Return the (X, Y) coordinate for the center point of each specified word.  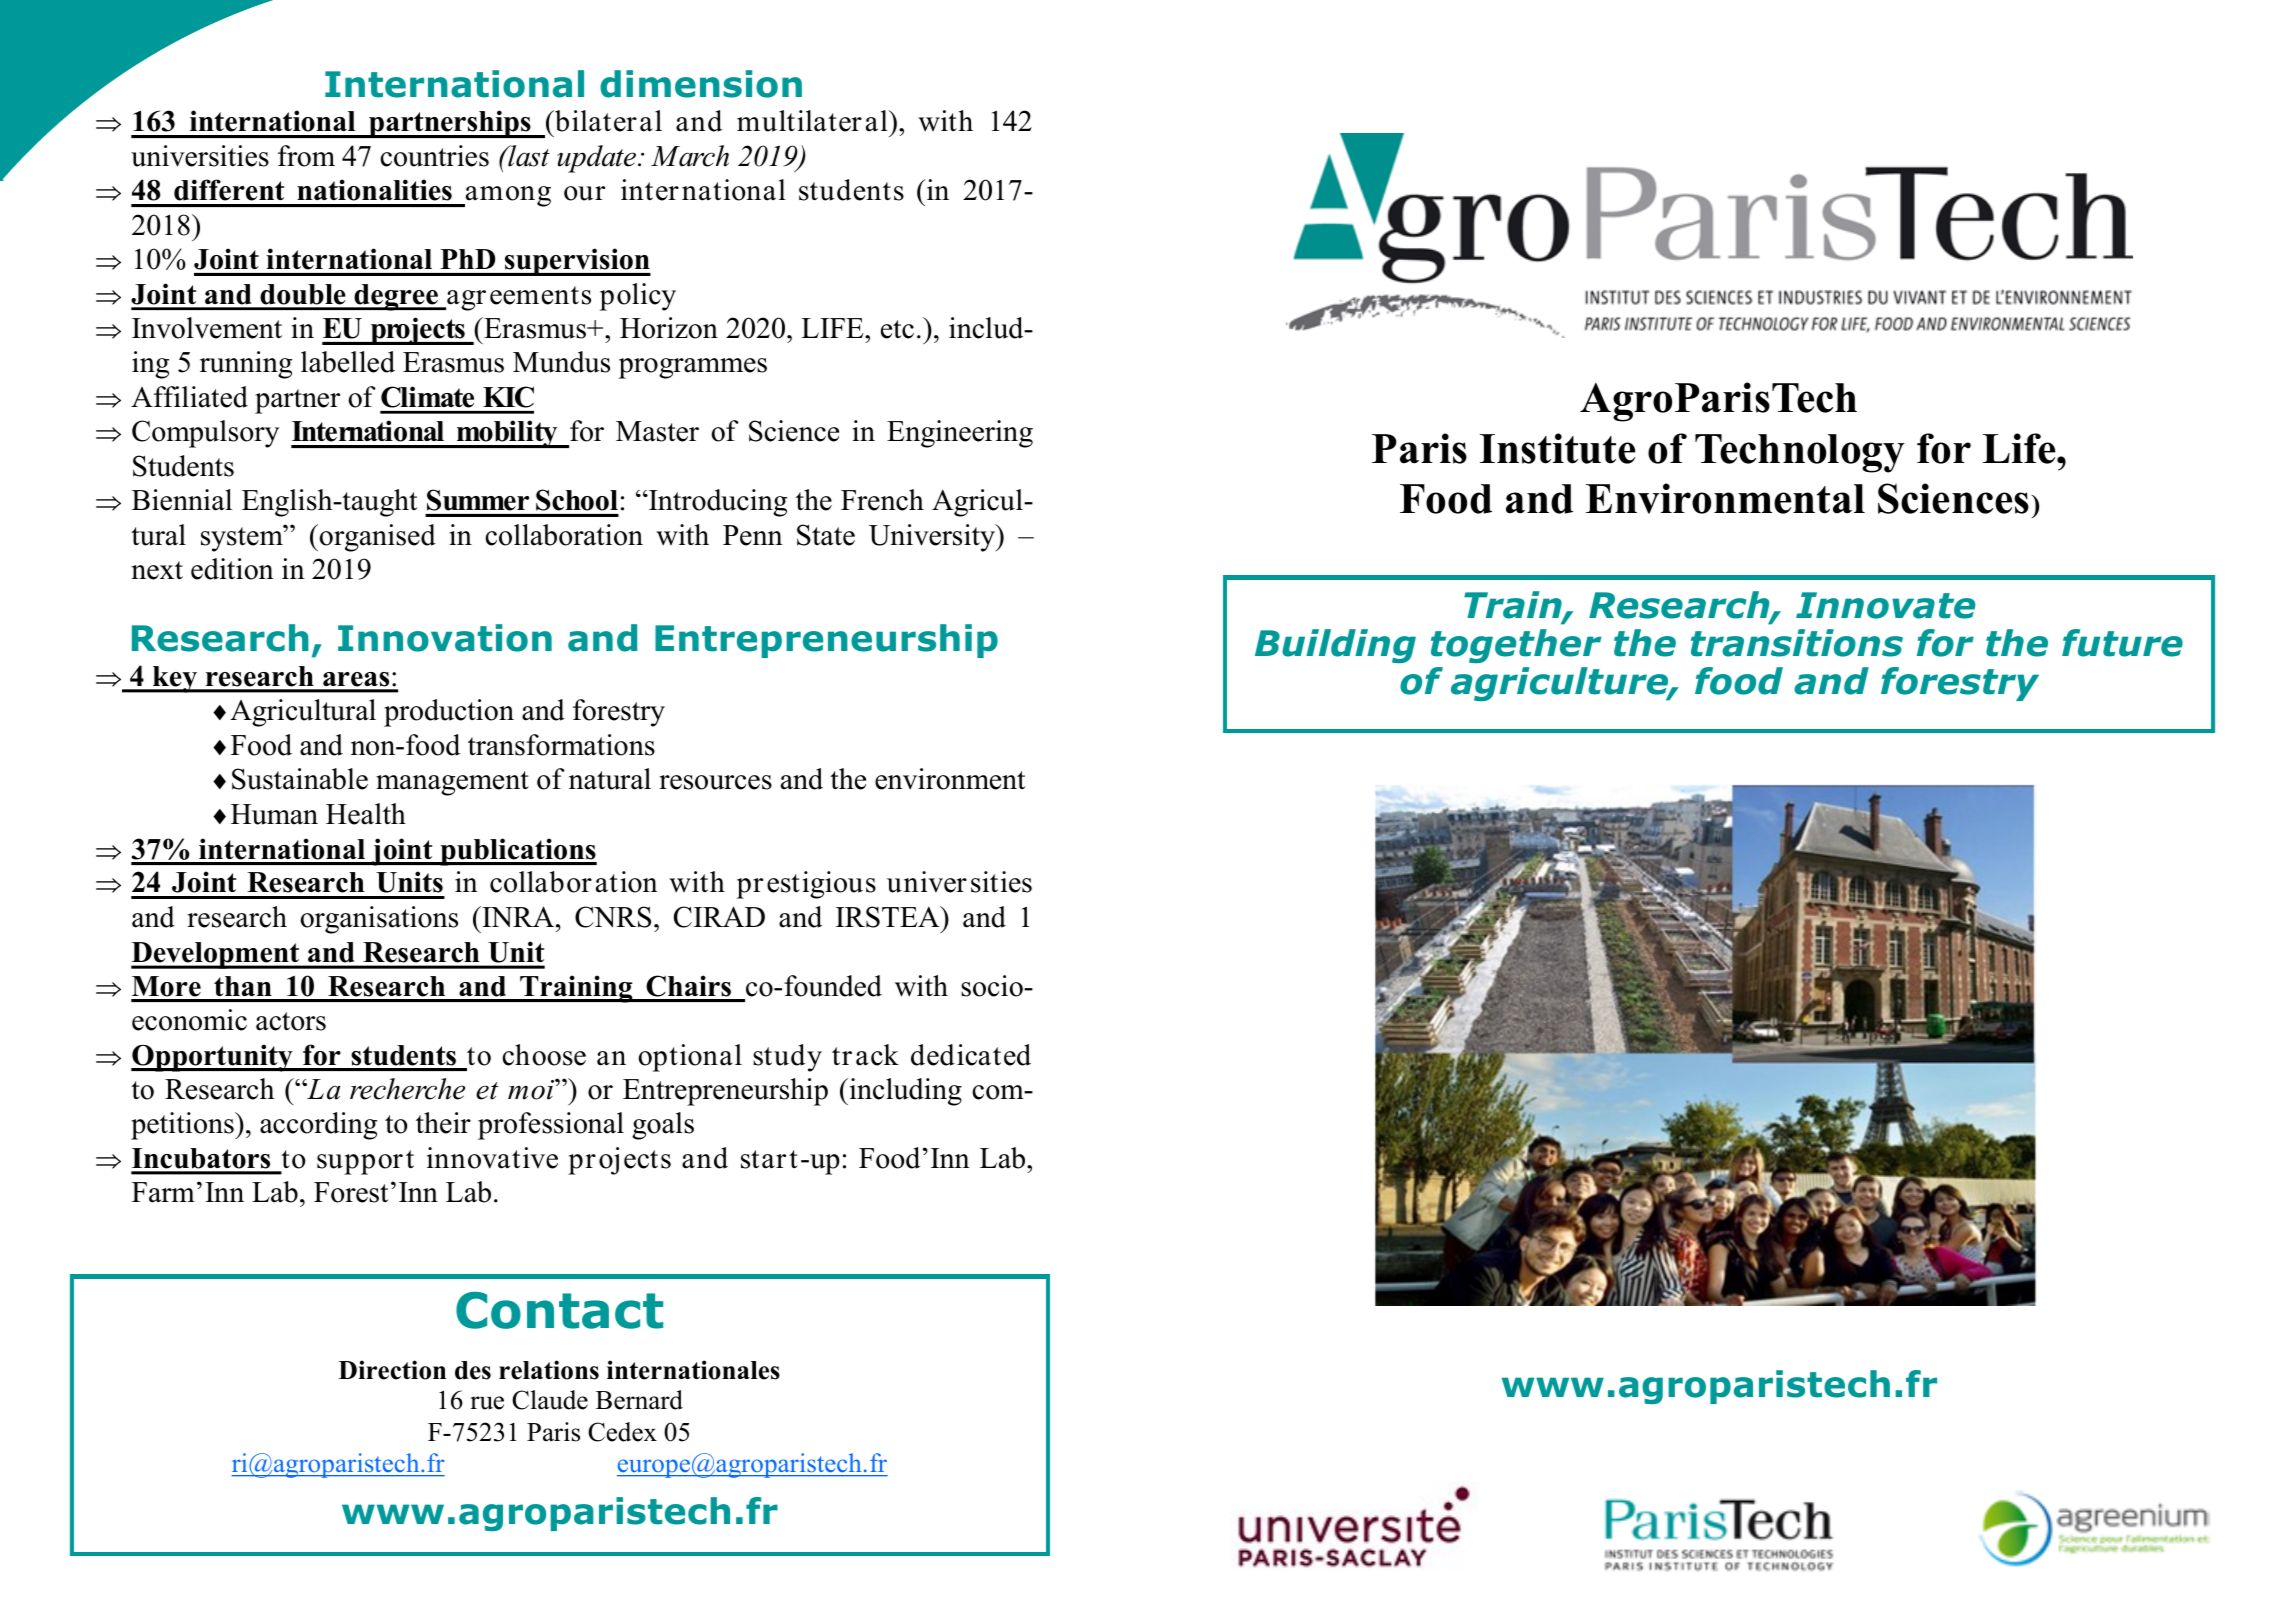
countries (434, 156)
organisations (379, 920)
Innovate (1886, 605)
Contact (559, 1310)
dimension (701, 84)
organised (377, 538)
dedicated (971, 1055)
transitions (1797, 643)
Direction (392, 1370)
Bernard (639, 1400)
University (933, 538)
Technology (1800, 453)
